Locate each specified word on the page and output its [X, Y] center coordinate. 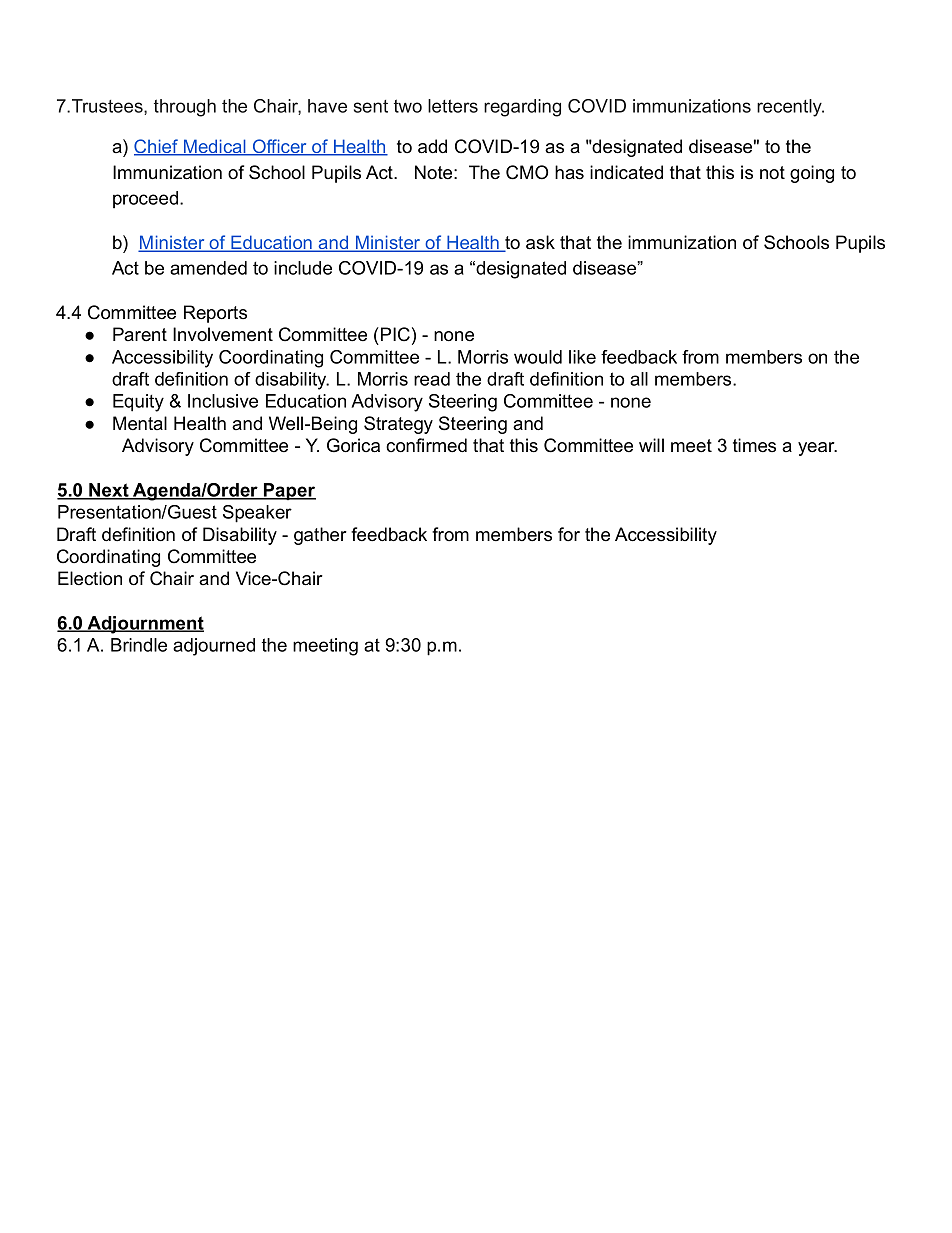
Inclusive [223, 401]
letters [453, 106]
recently [790, 108]
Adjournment [144, 625]
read [432, 379]
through [185, 108]
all [639, 379]
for [569, 534]
